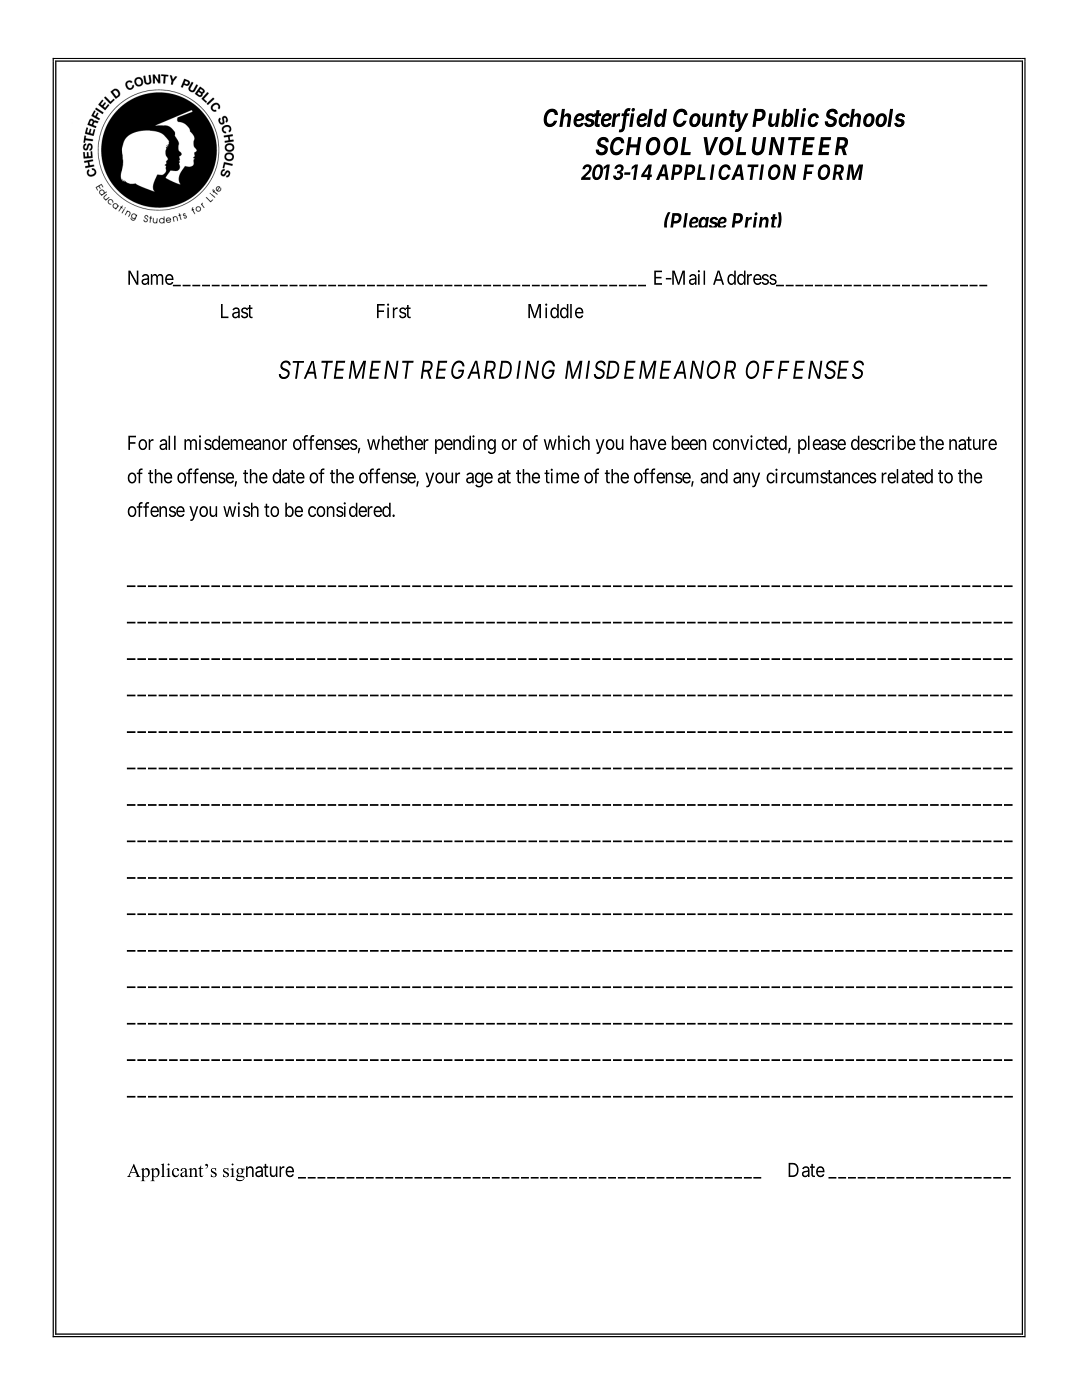 The image size is (1078, 1395). Describe the element at coordinates (833, 172) in the page. I see `FORM` at that location.
